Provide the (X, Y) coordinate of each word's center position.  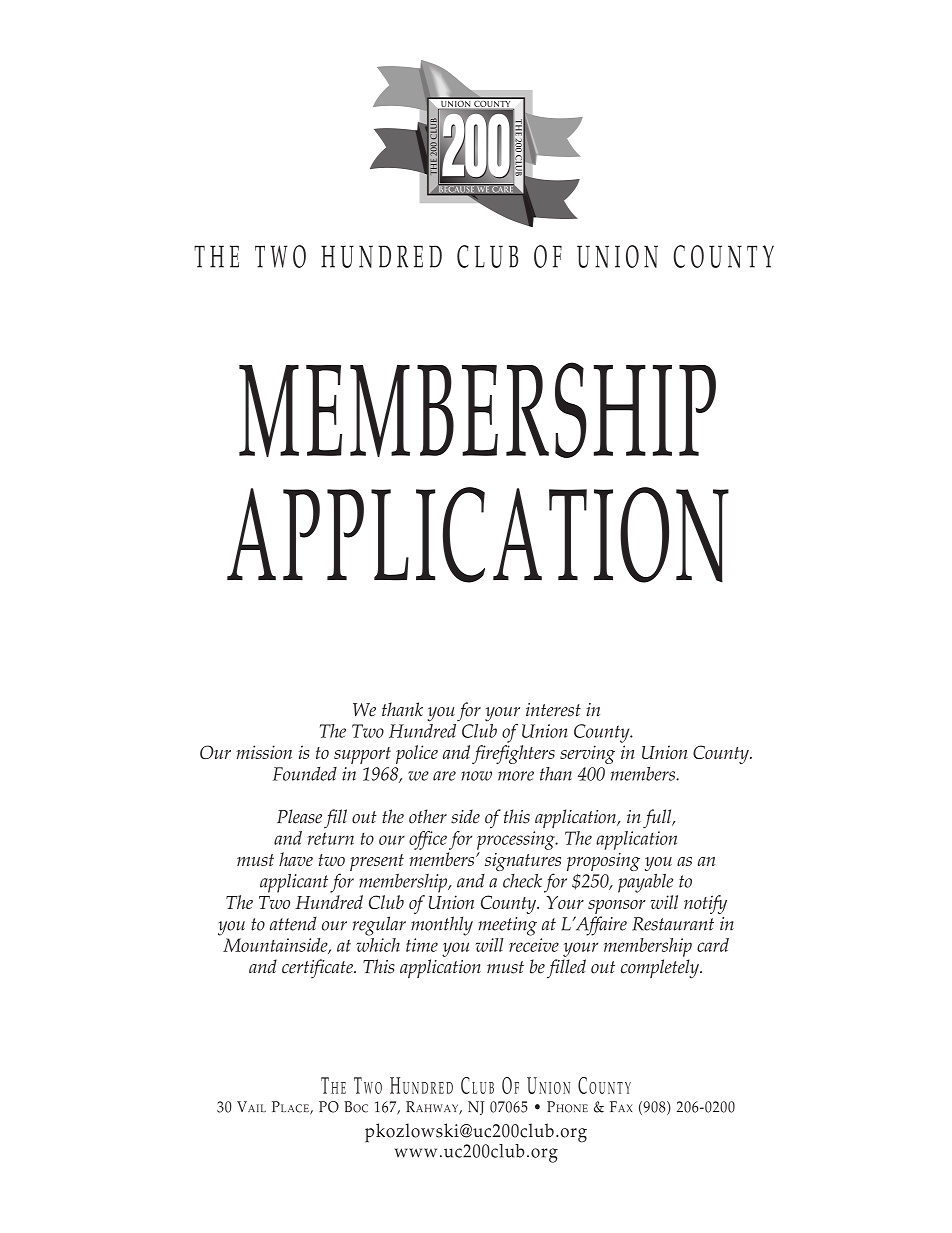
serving (587, 754)
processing (517, 840)
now (477, 776)
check (522, 881)
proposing (603, 863)
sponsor (617, 907)
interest (553, 710)
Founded (305, 774)
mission (264, 752)
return (331, 838)
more (516, 776)
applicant (294, 883)
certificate (318, 968)
